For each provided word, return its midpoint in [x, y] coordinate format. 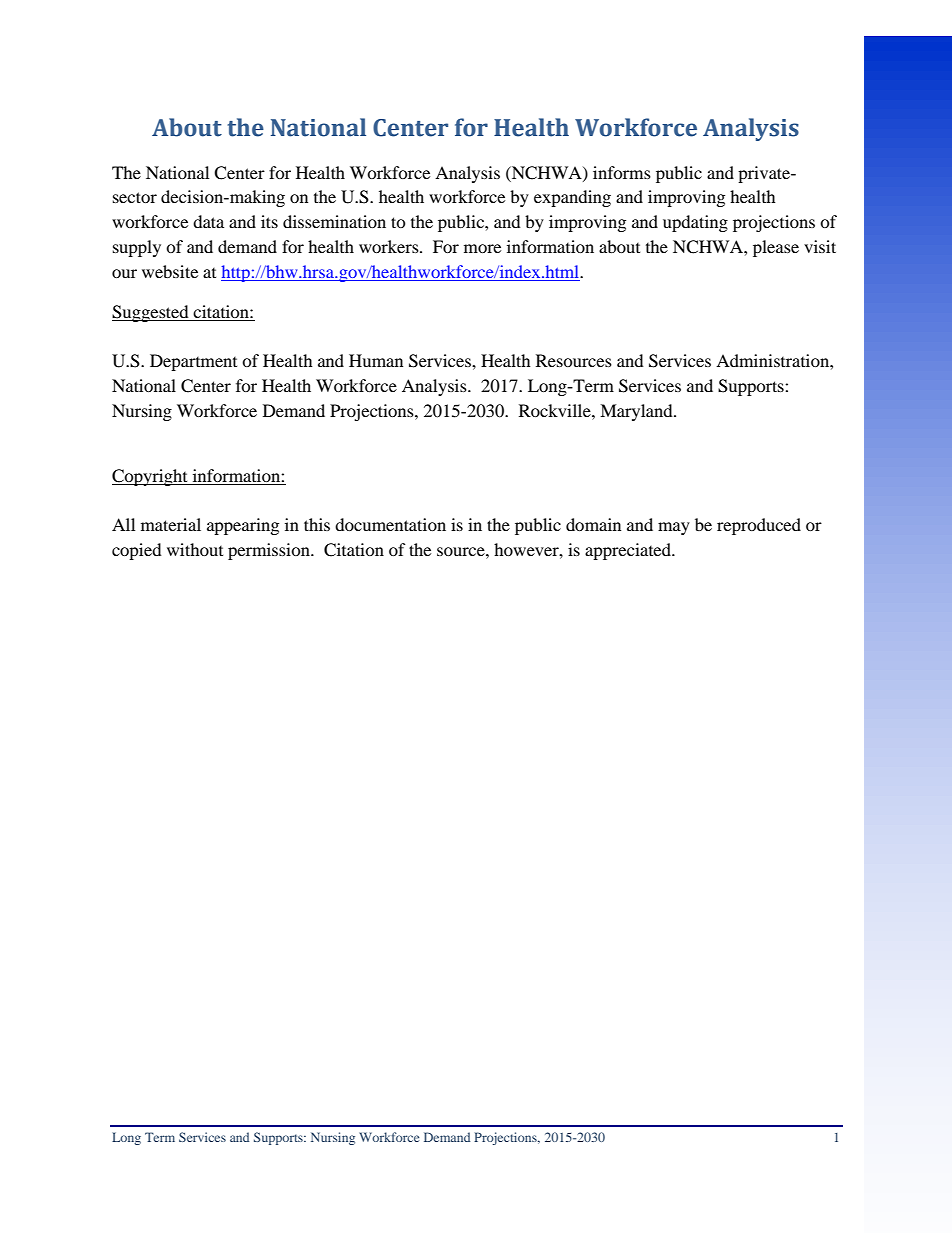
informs [622, 172]
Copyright [151, 477]
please [776, 248]
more [482, 248]
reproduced [759, 526]
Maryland [637, 412]
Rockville [556, 410]
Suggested [151, 313]
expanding [572, 198]
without [195, 549]
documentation [390, 524]
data [208, 221]
